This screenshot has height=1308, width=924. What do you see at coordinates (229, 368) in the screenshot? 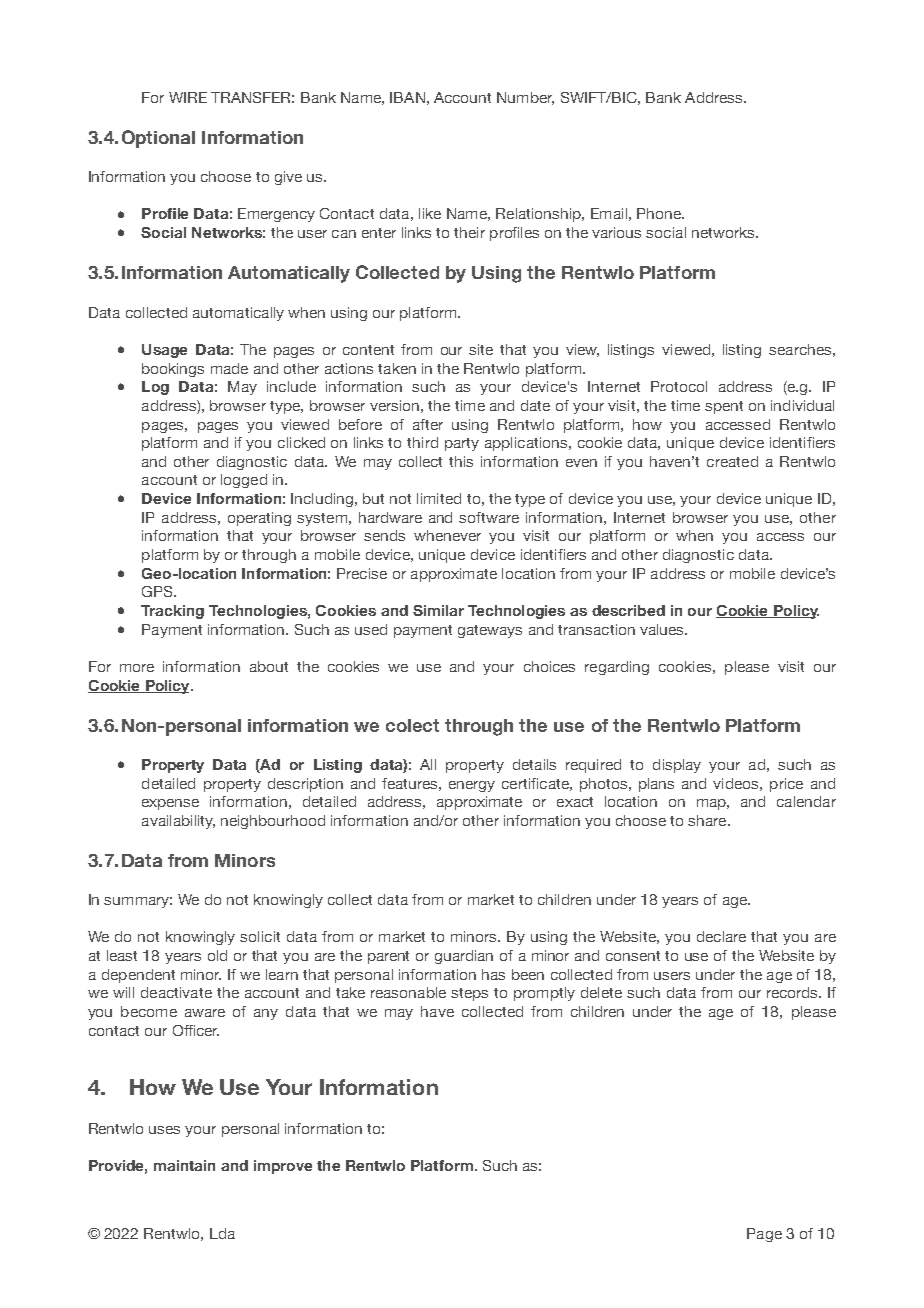
I see `made` at bounding box center [229, 368].
